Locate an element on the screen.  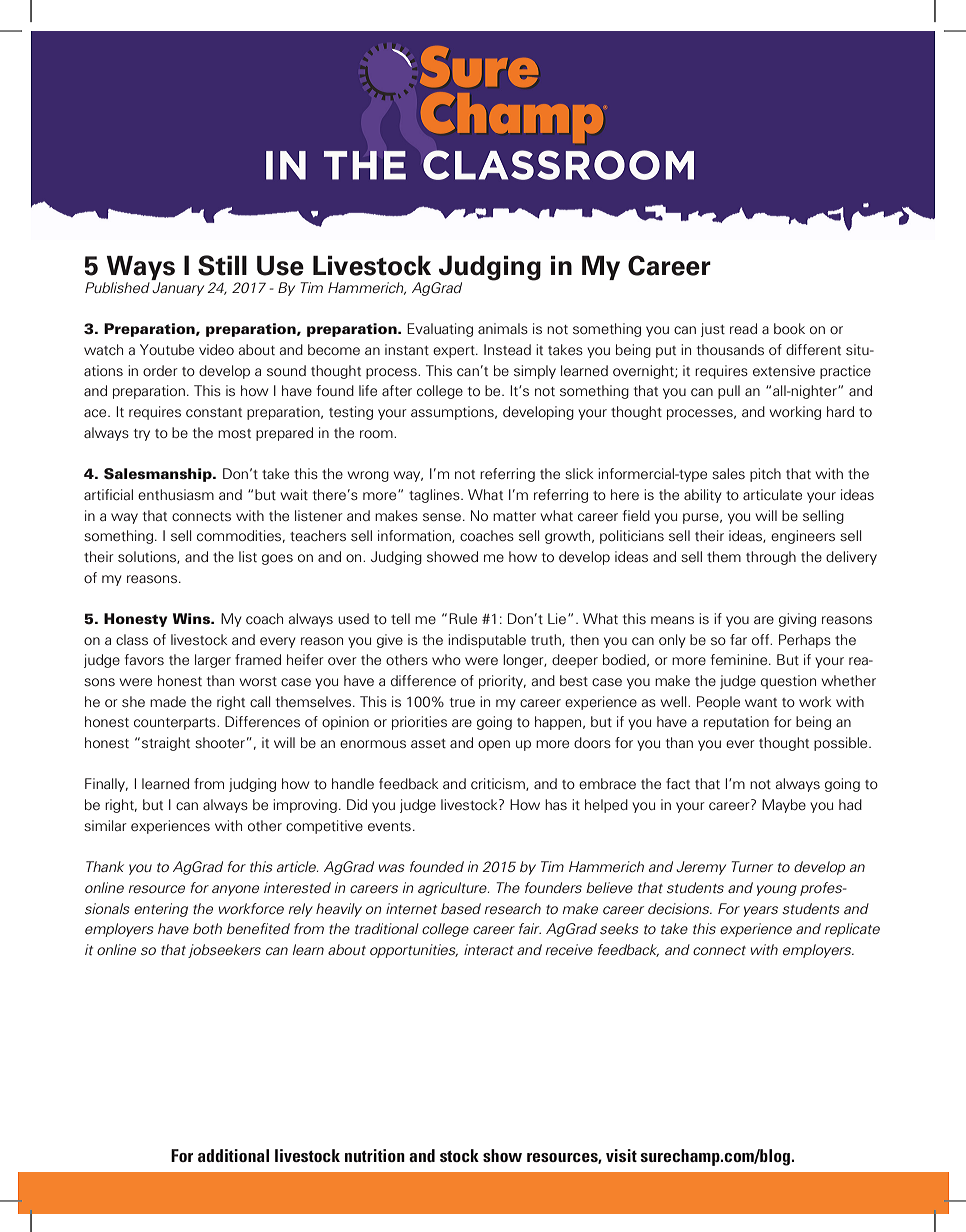
both is located at coordinates (207, 928).
